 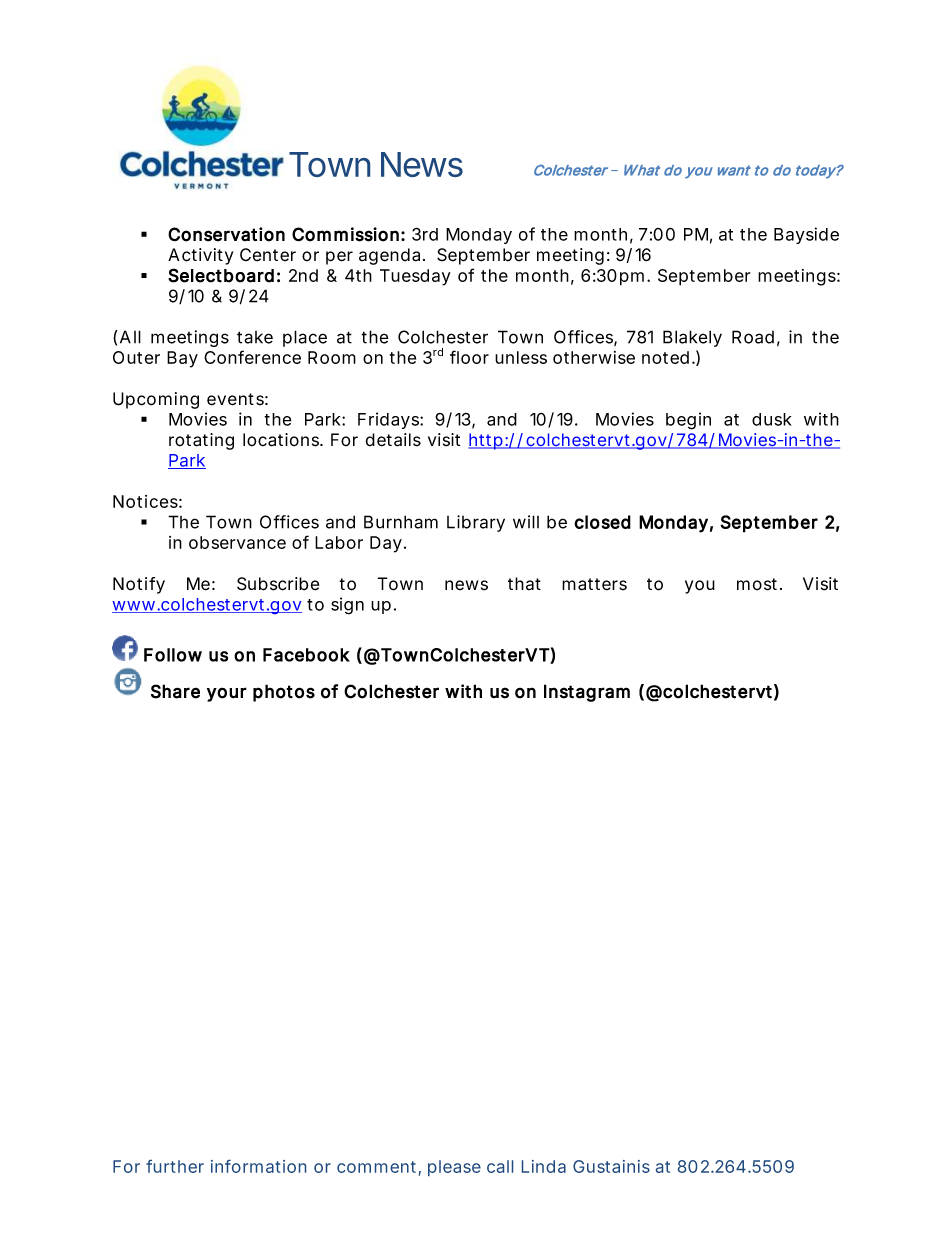 I want to click on Library, so click(x=476, y=523).
